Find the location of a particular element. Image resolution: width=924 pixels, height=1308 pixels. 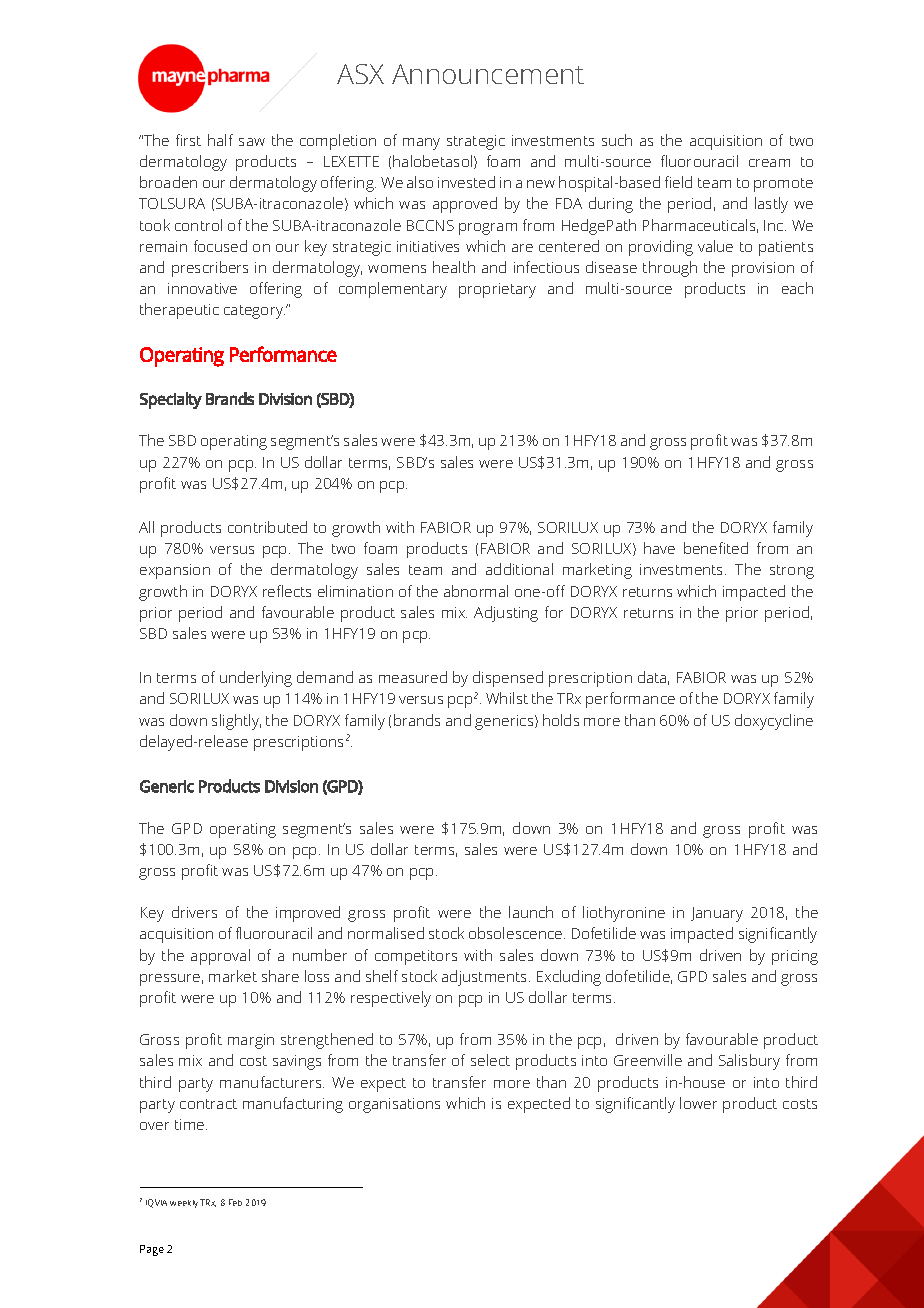

Announcement is located at coordinates (488, 74).
